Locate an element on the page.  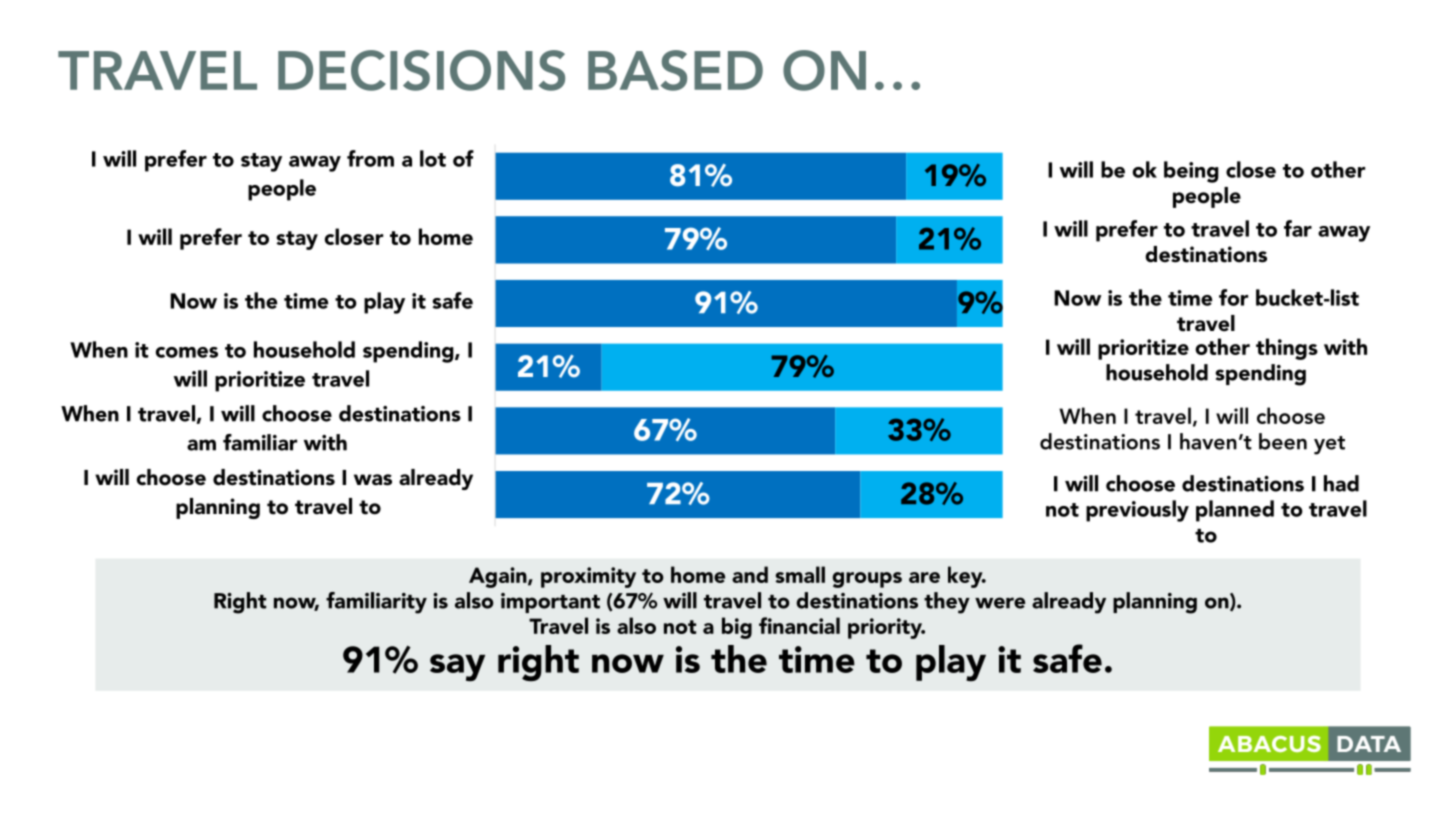
previously is located at coordinates (1137, 511).
